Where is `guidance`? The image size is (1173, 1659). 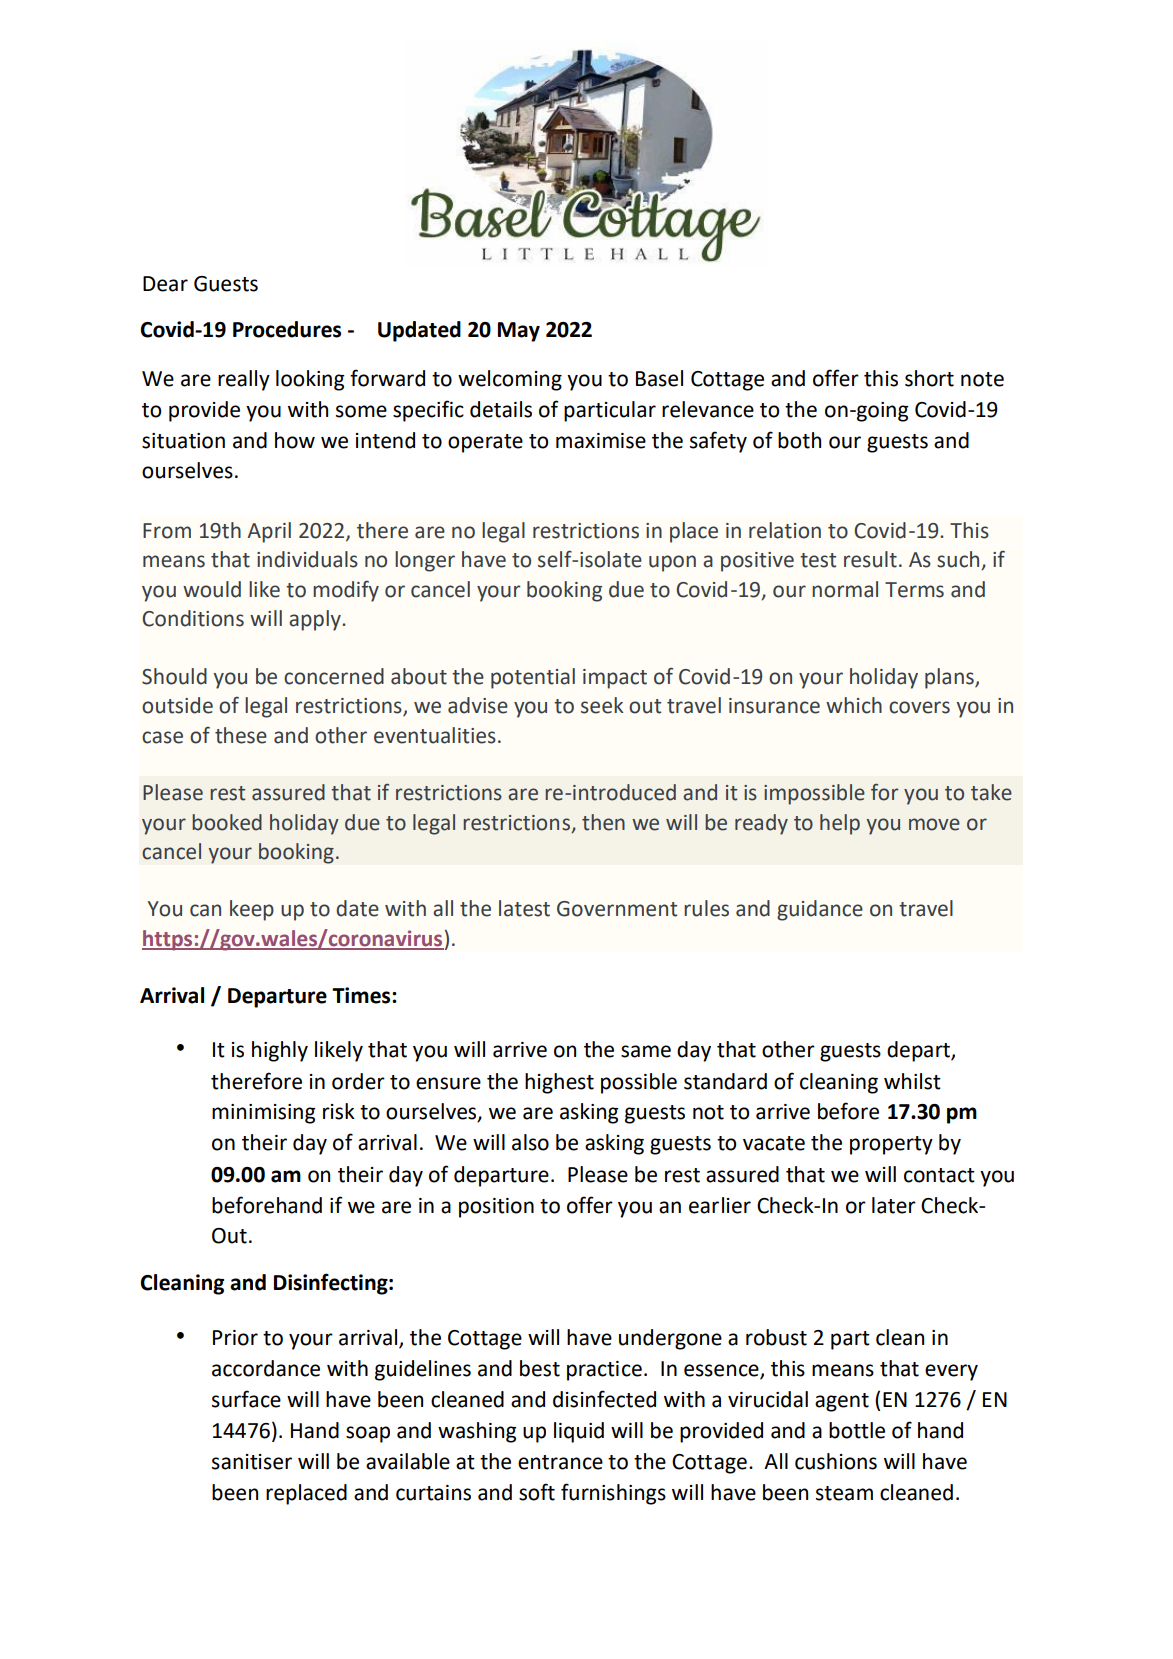 guidance is located at coordinates (820, 910).
